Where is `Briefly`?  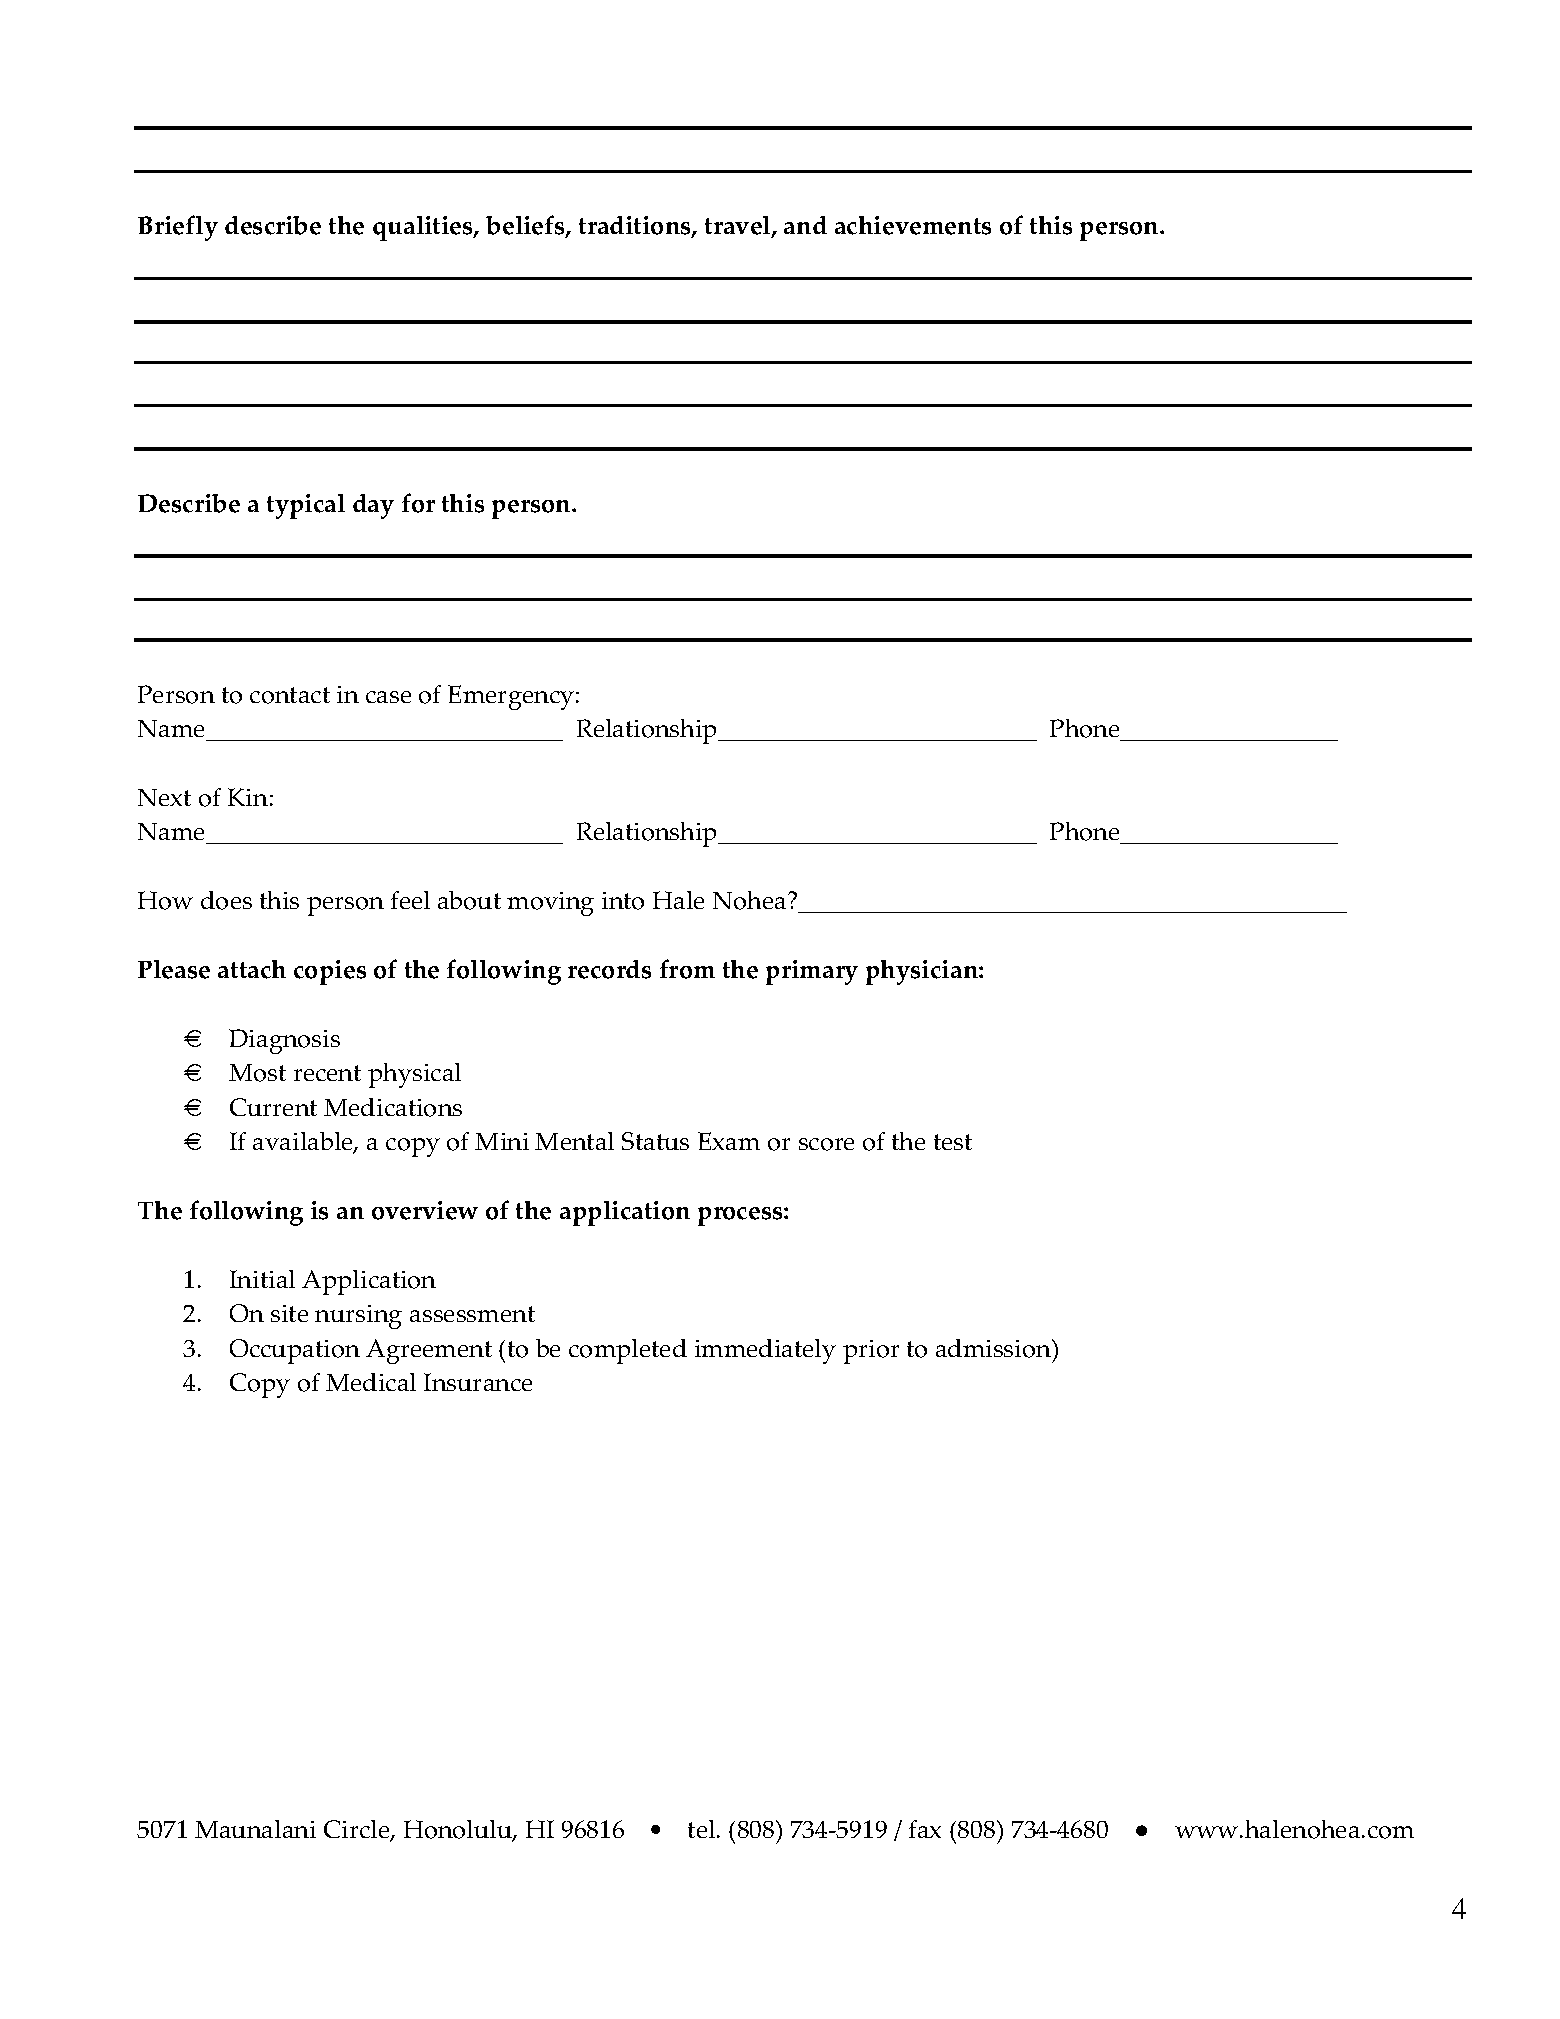 Briefly is located at coordinates (178, 228).
